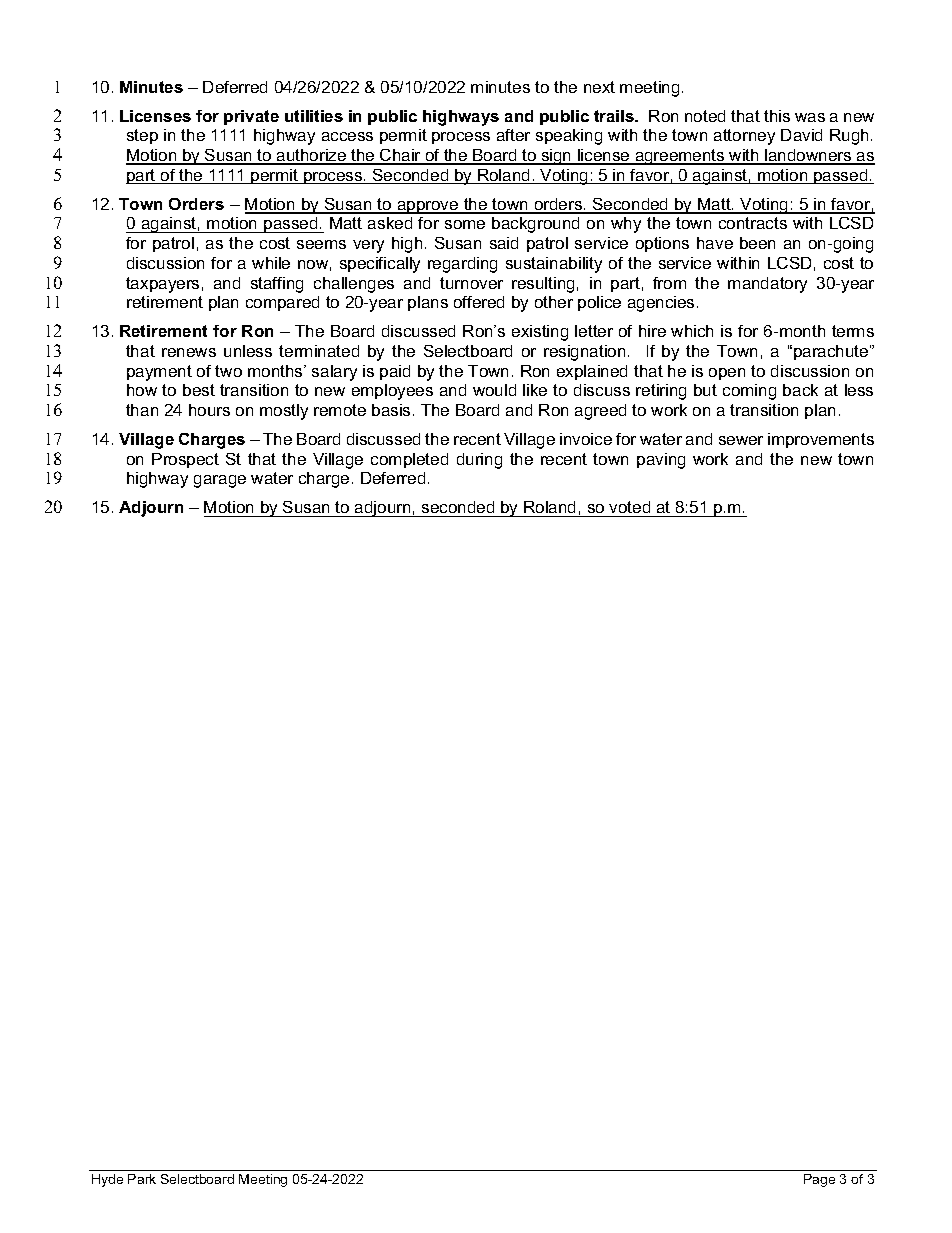 This document has width=952, height=1233. What do you see at coordinates (251, 117) in the document?
I see `private` at bounding box center [251, 117].
